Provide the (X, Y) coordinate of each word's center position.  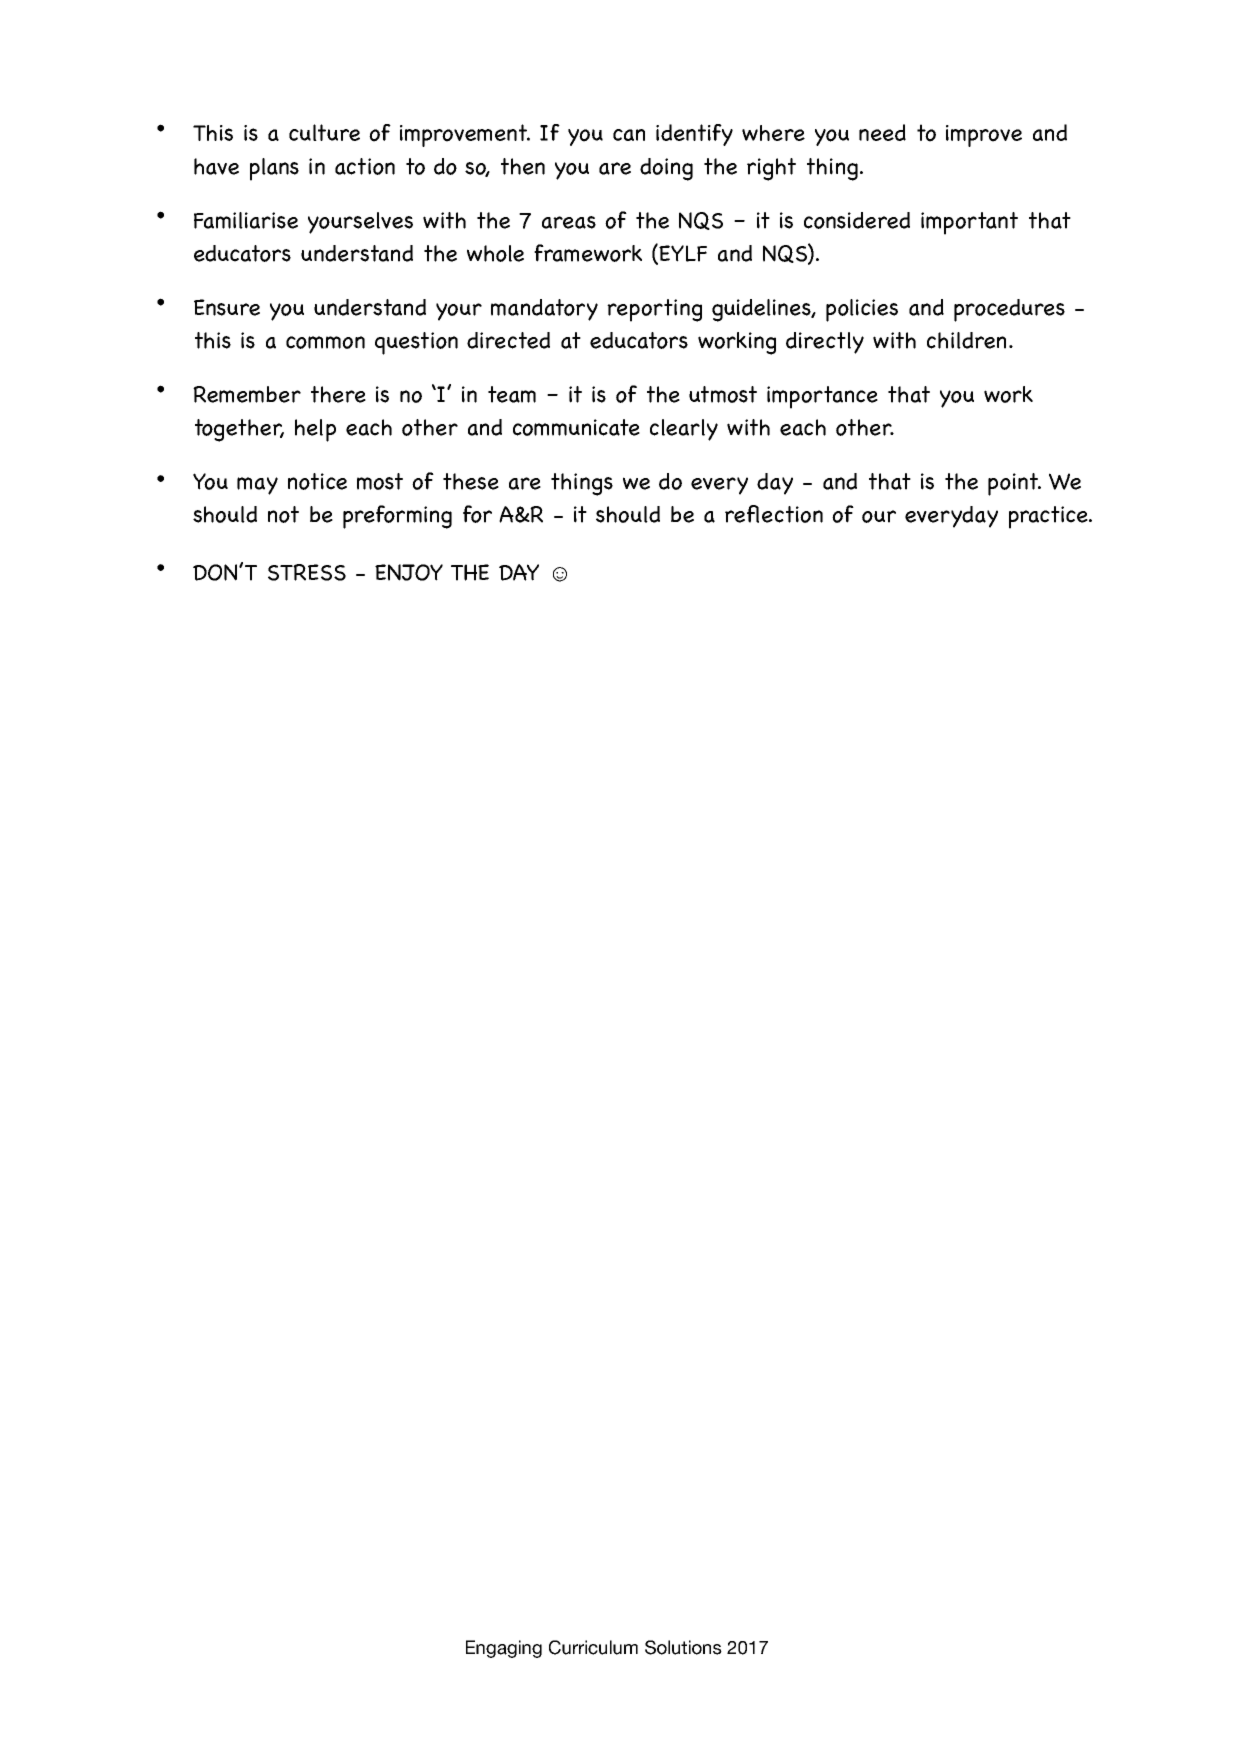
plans (274, 169)
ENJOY (409, 572)
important (969, 223)
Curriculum (593, 1647)
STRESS (307, 572)
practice (1049, 517)
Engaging (504, 1649)
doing (666, 169)
